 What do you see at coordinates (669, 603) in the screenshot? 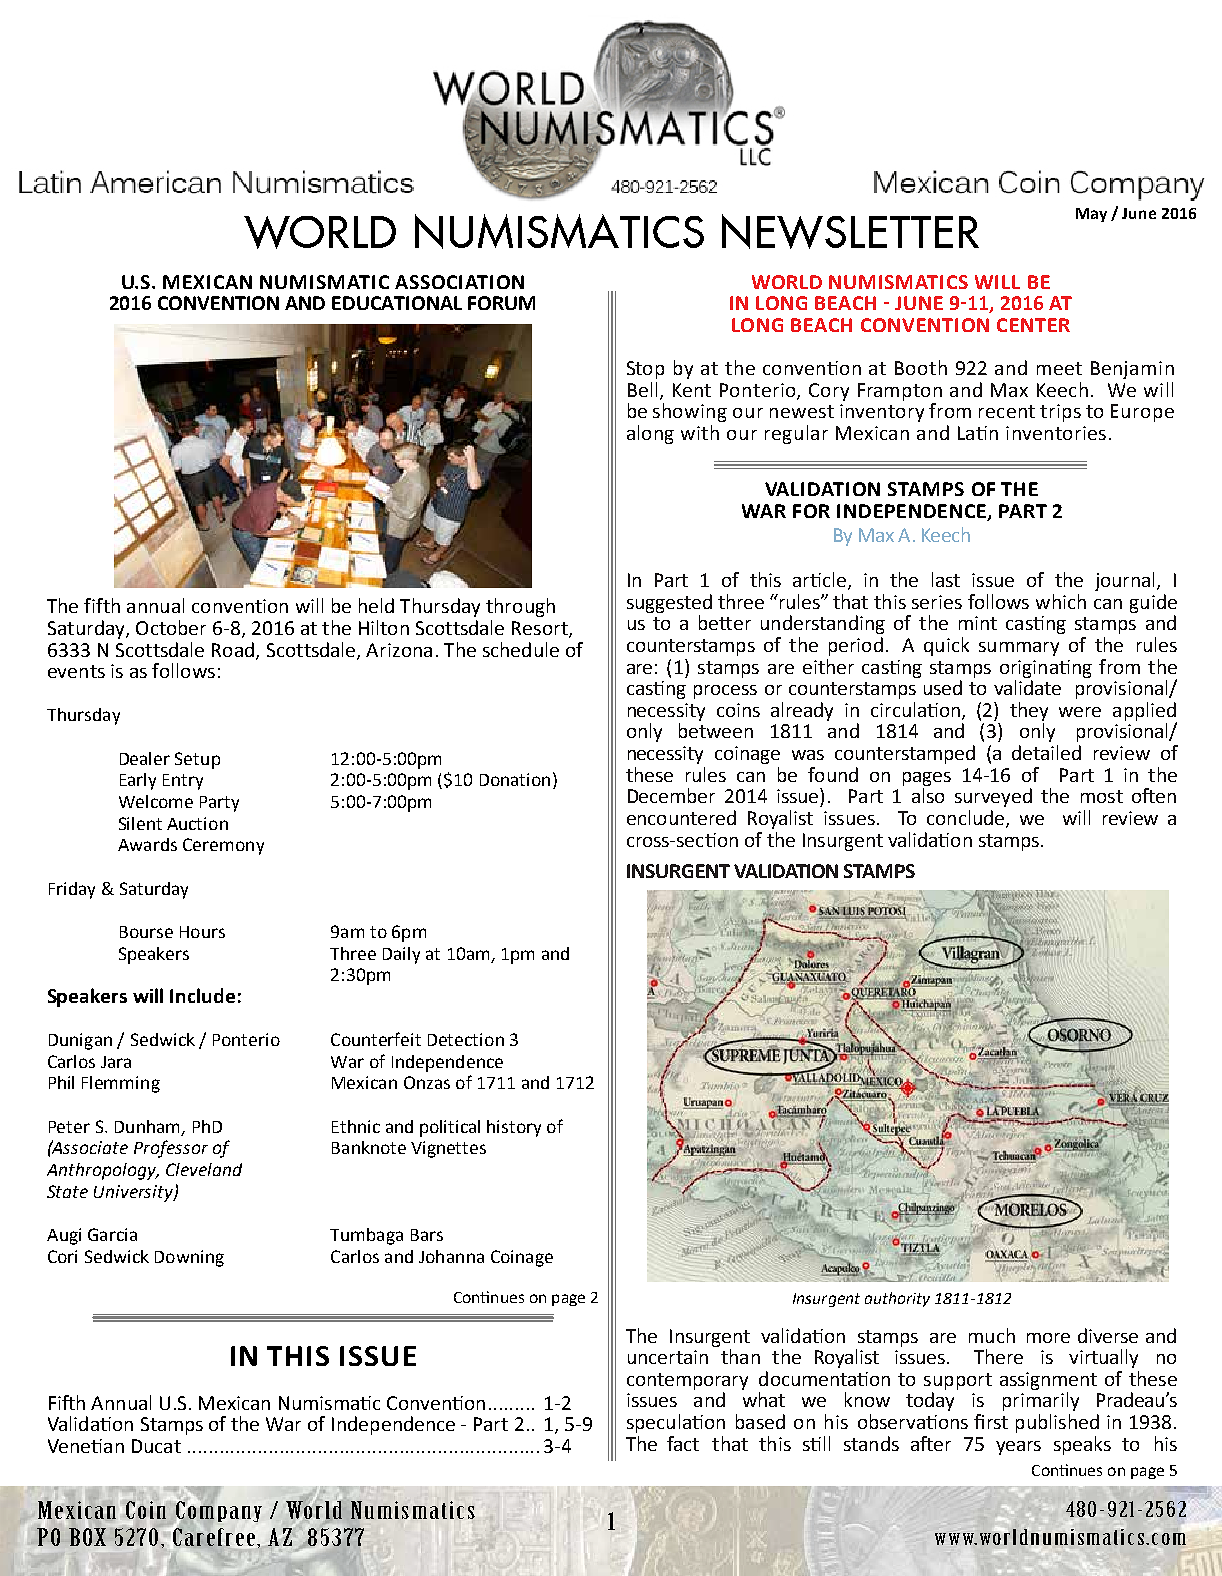
I see `suggested` at bounding box center [669, 603].
